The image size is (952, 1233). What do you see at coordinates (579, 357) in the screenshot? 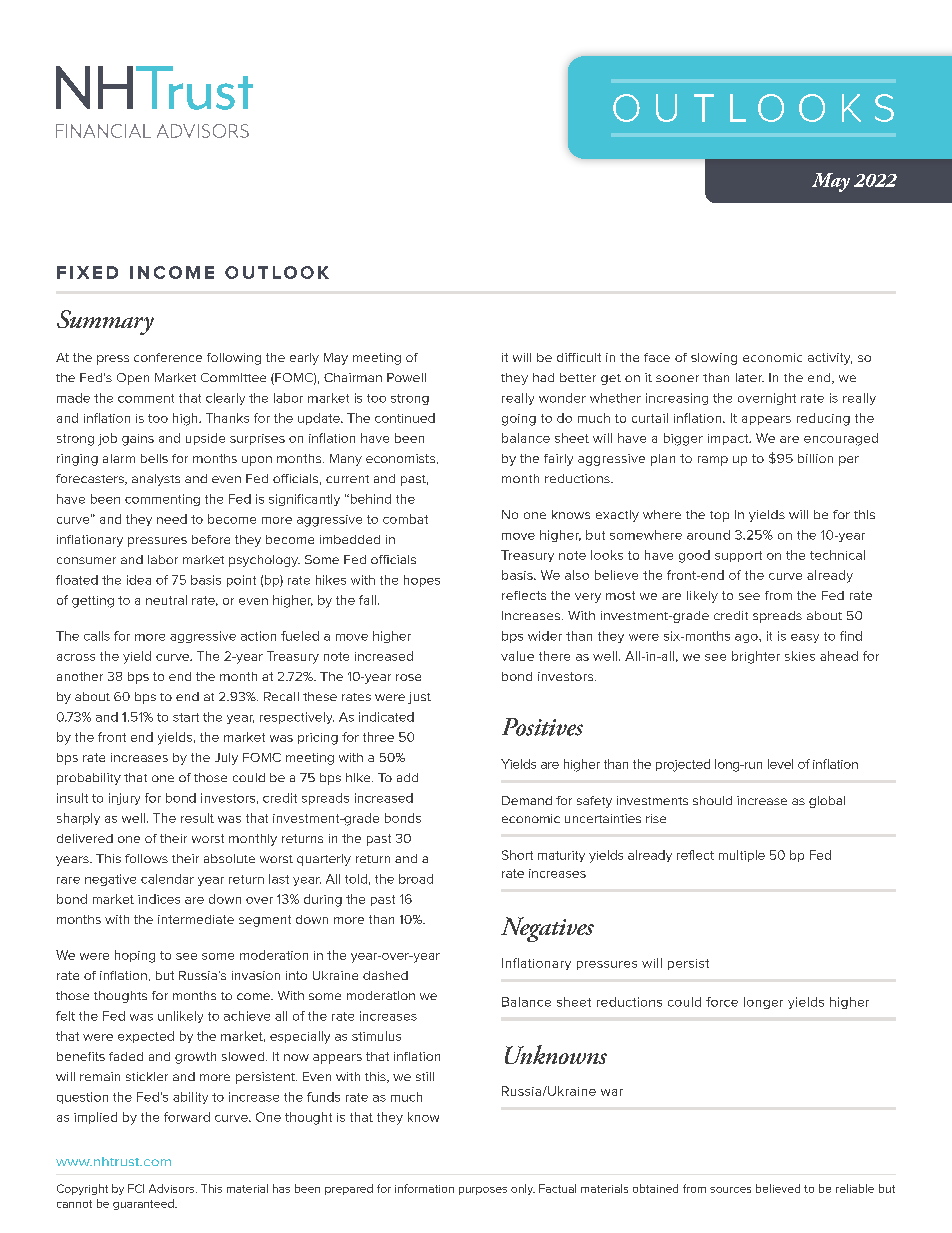
I see `difficult` at bounding box center [579, 357].
